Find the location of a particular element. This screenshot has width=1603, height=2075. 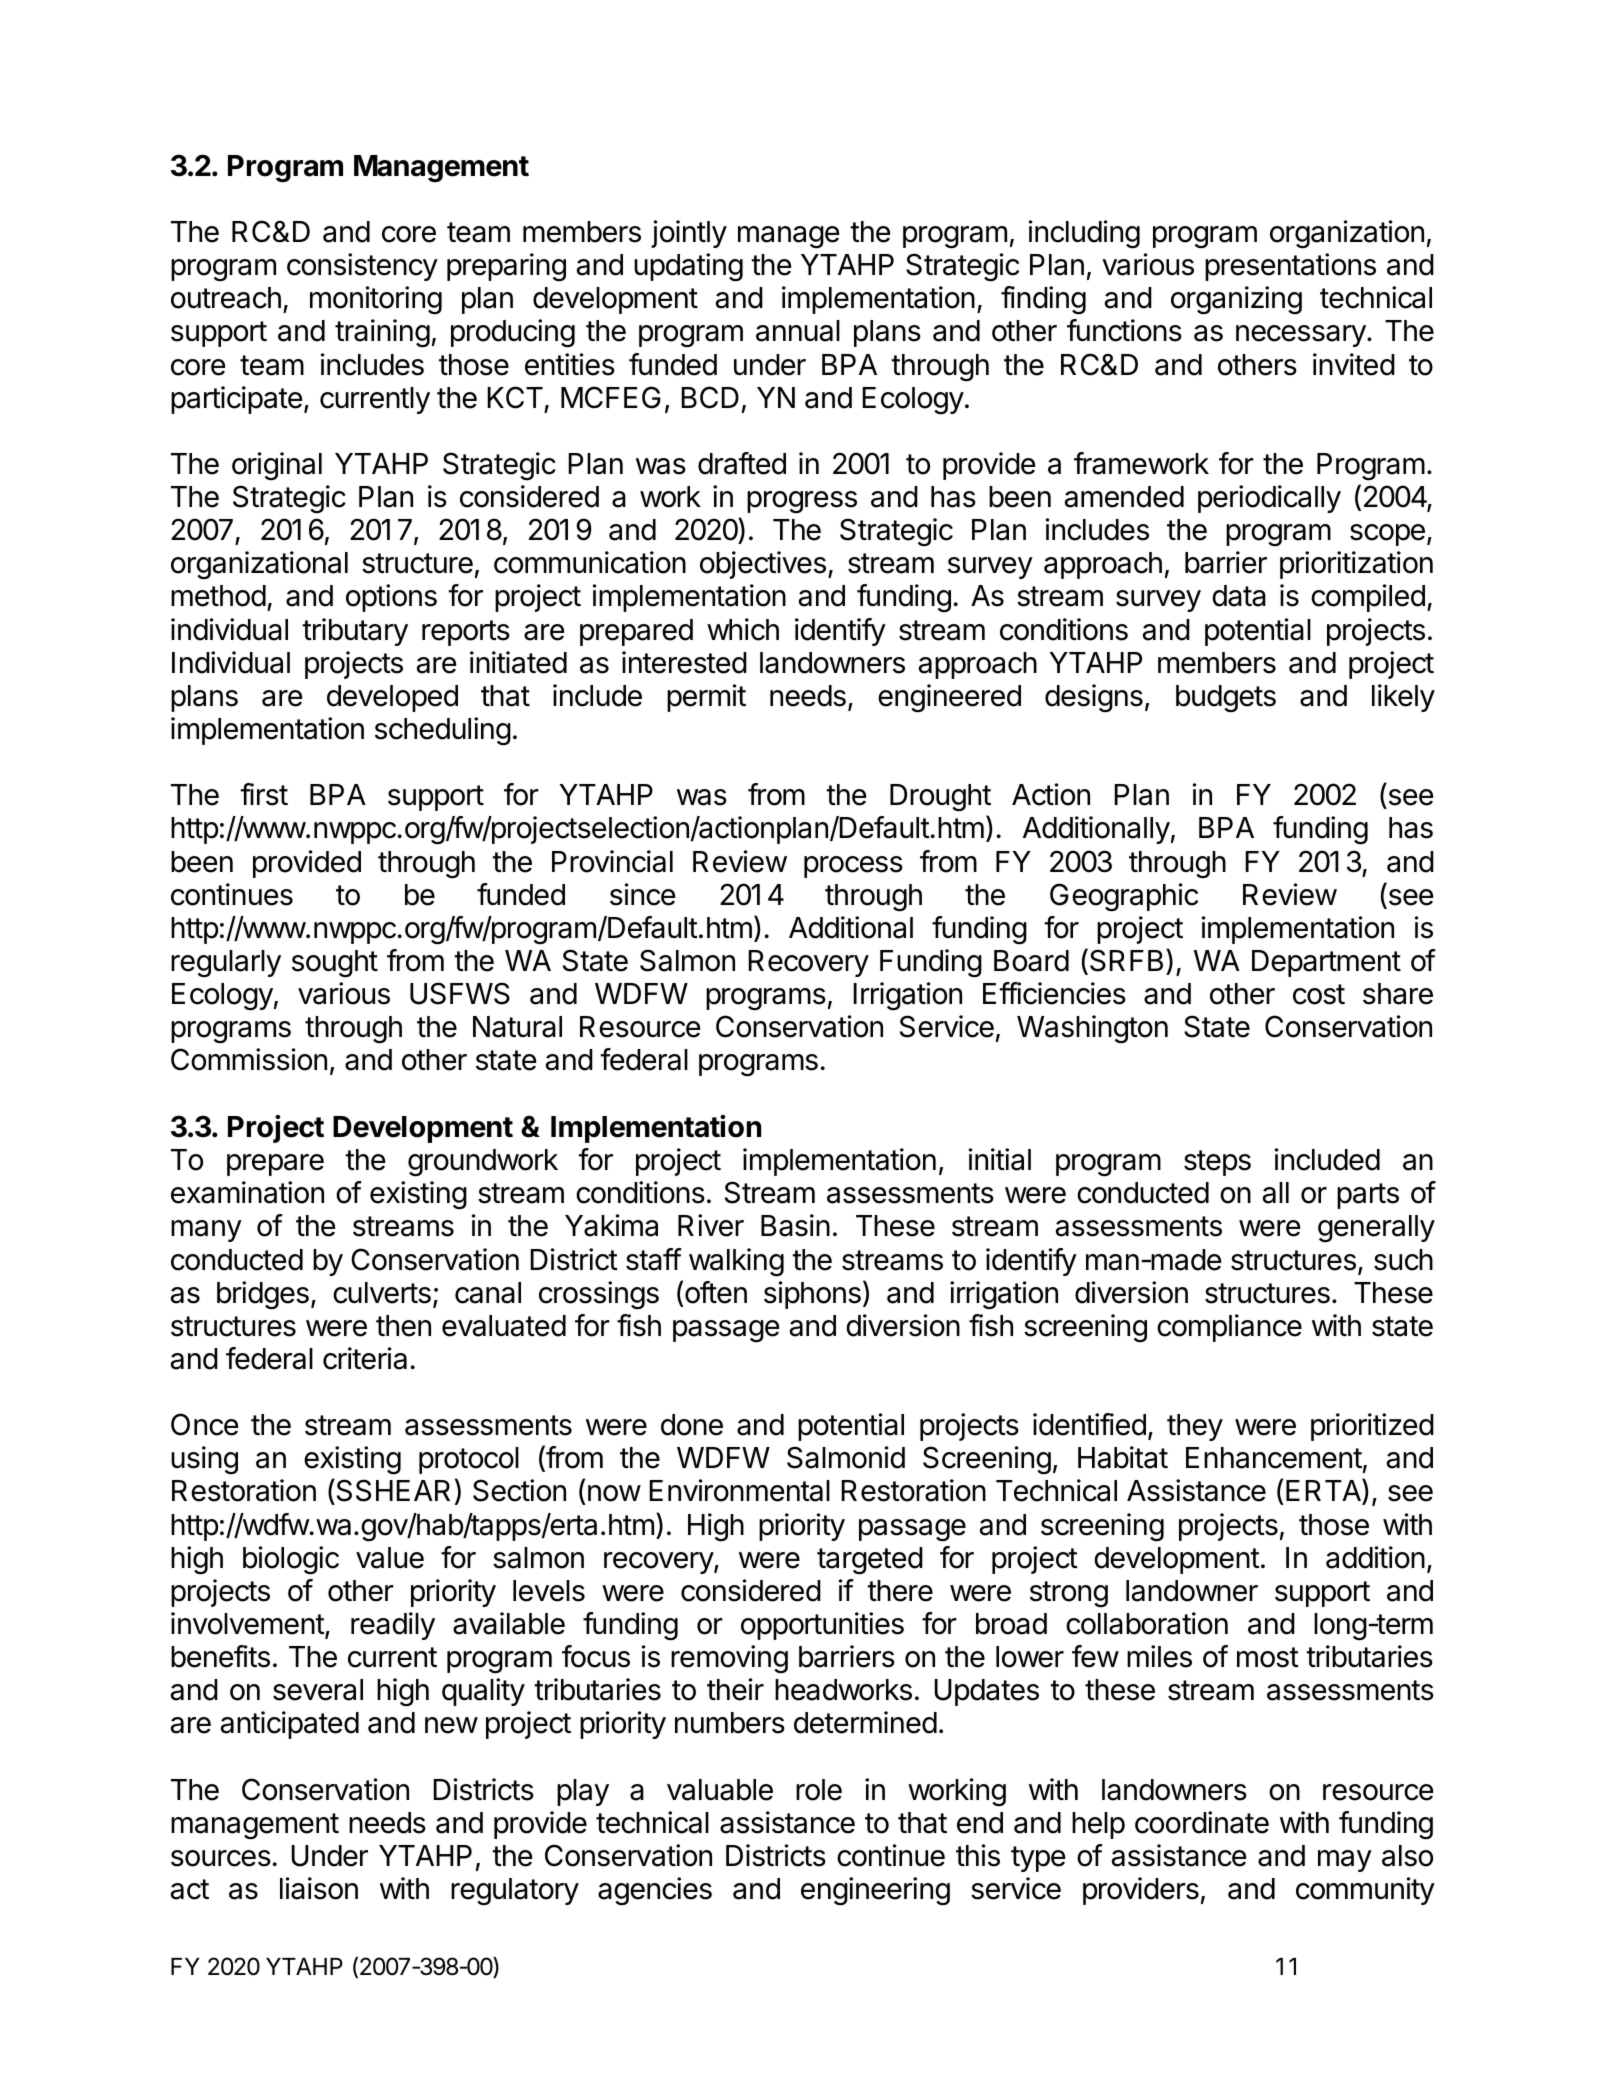

budgets is located at coordinates (1226, 699).
